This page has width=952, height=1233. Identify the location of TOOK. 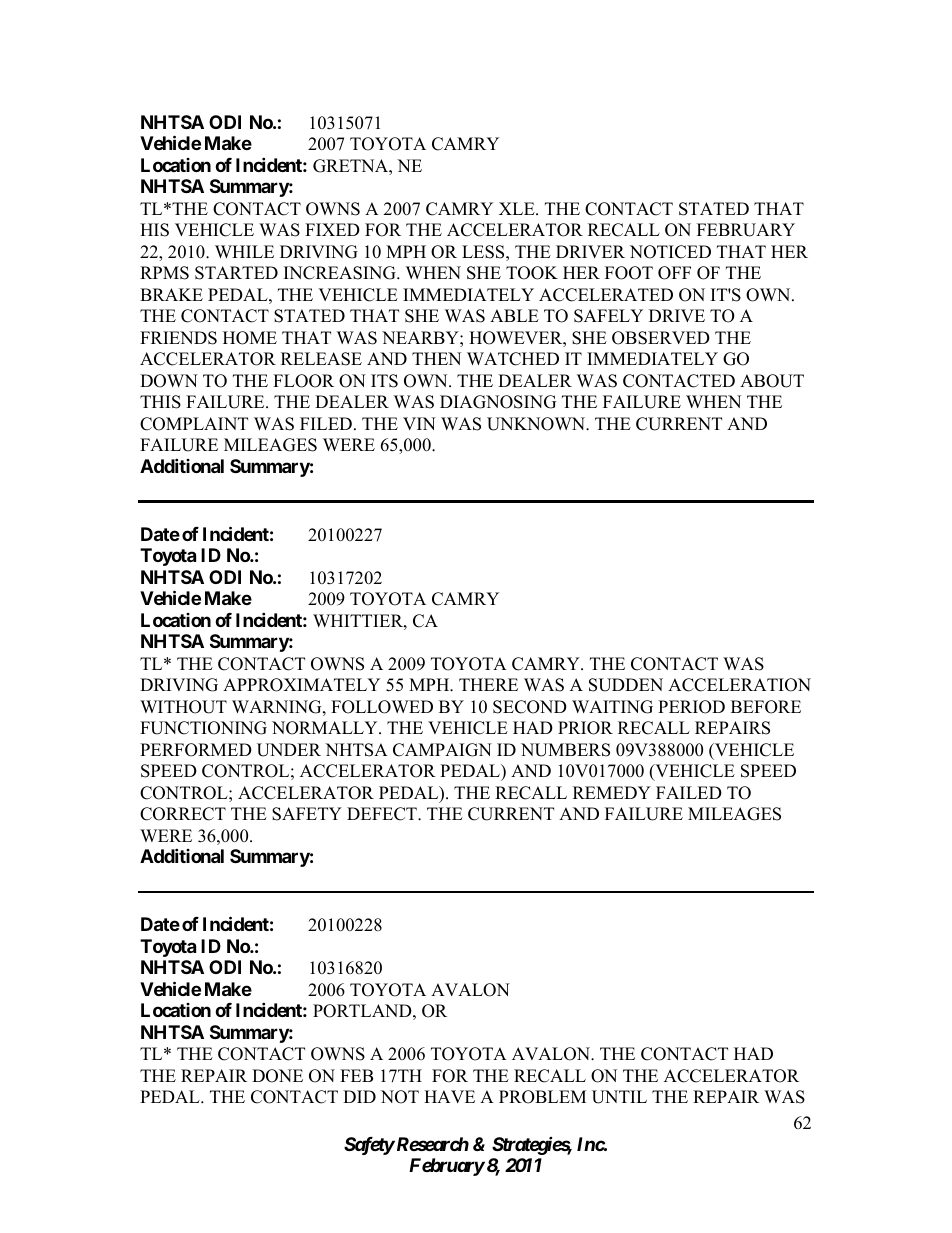
(532, 273).
